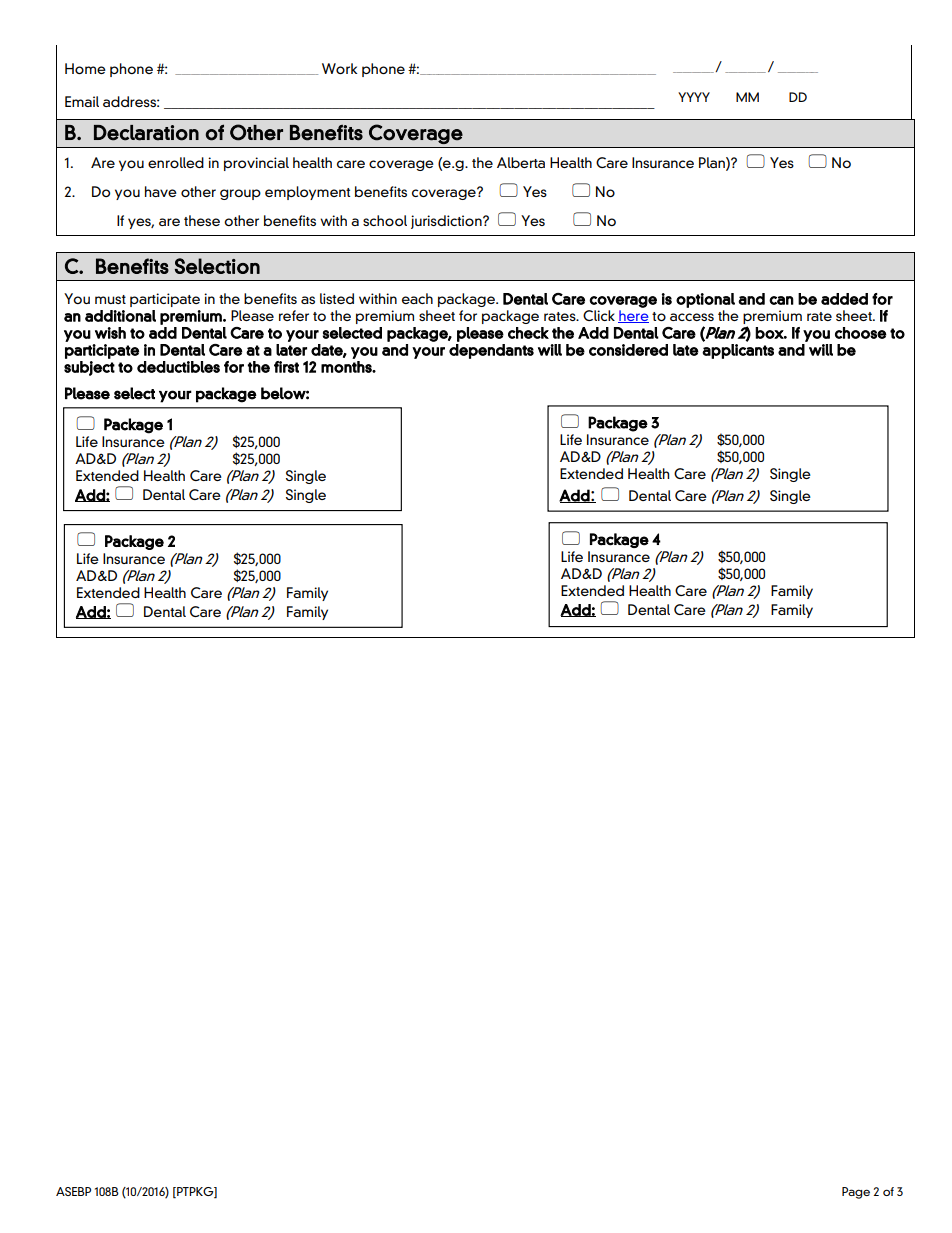  What do you see at coordinates (521, 162) in the screenshot?
I see `Alberta` at bounding box center [521, 162].
